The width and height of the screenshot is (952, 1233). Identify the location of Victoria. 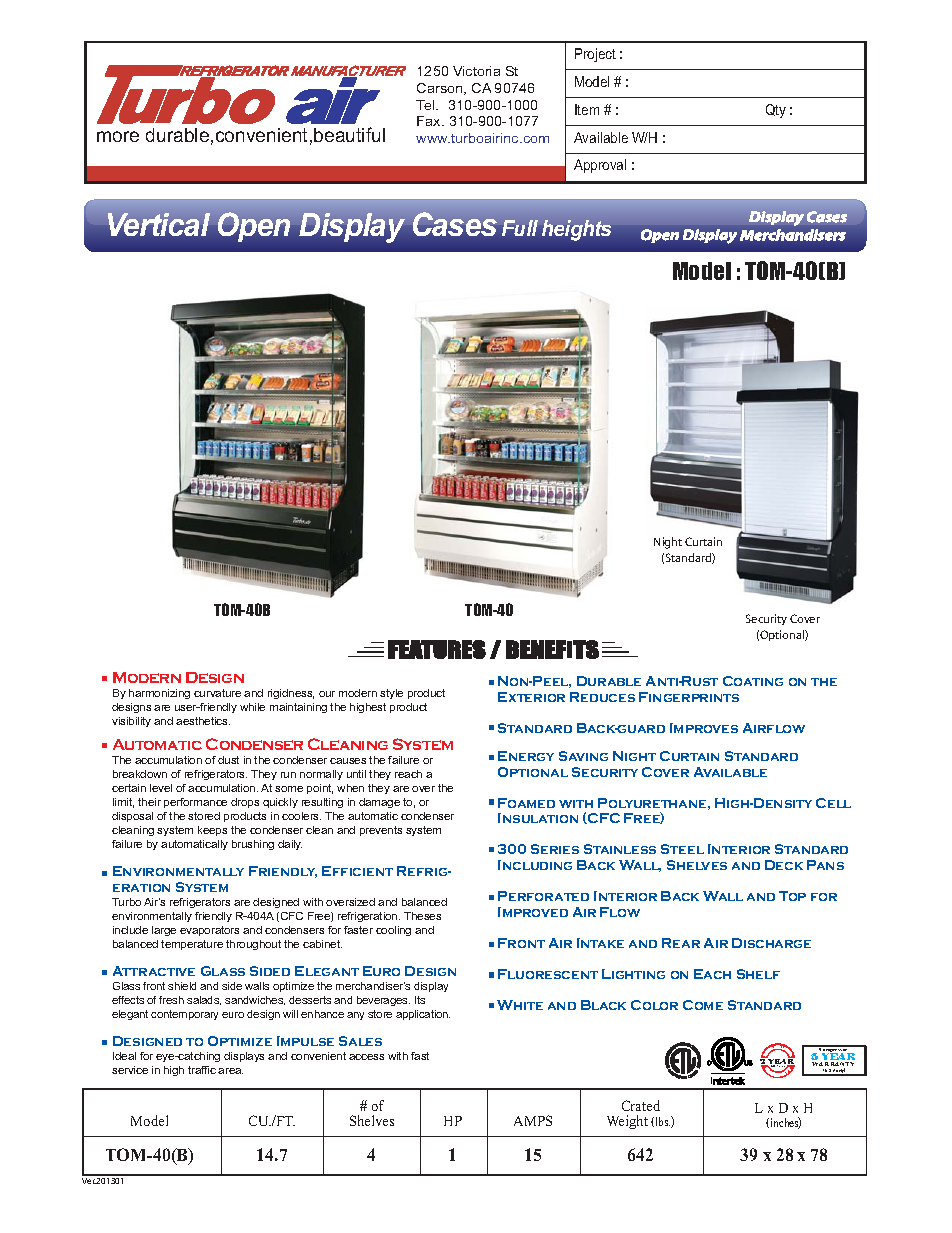
(476, 71).
